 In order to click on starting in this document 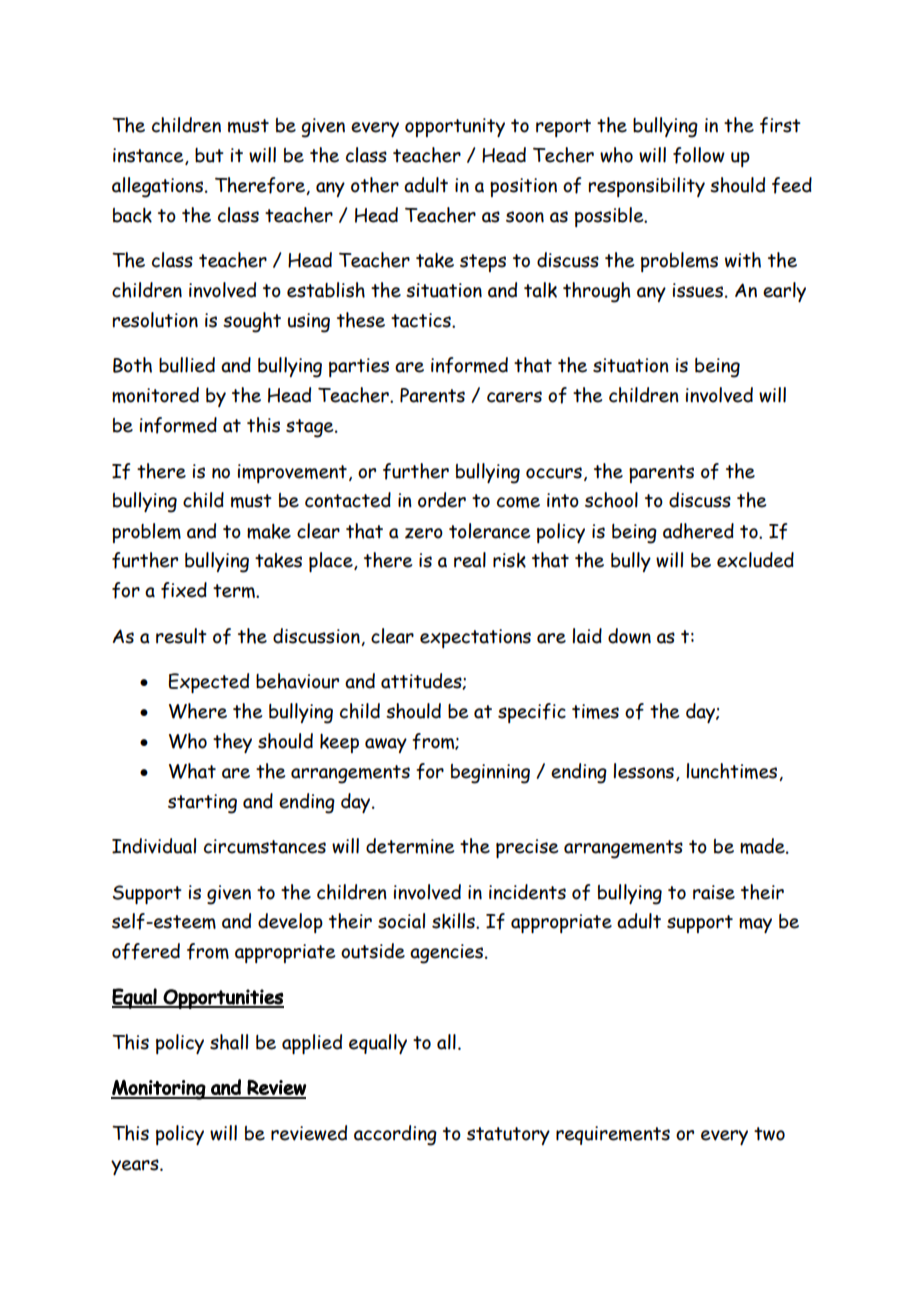, I will do `click(202, 804)`.
